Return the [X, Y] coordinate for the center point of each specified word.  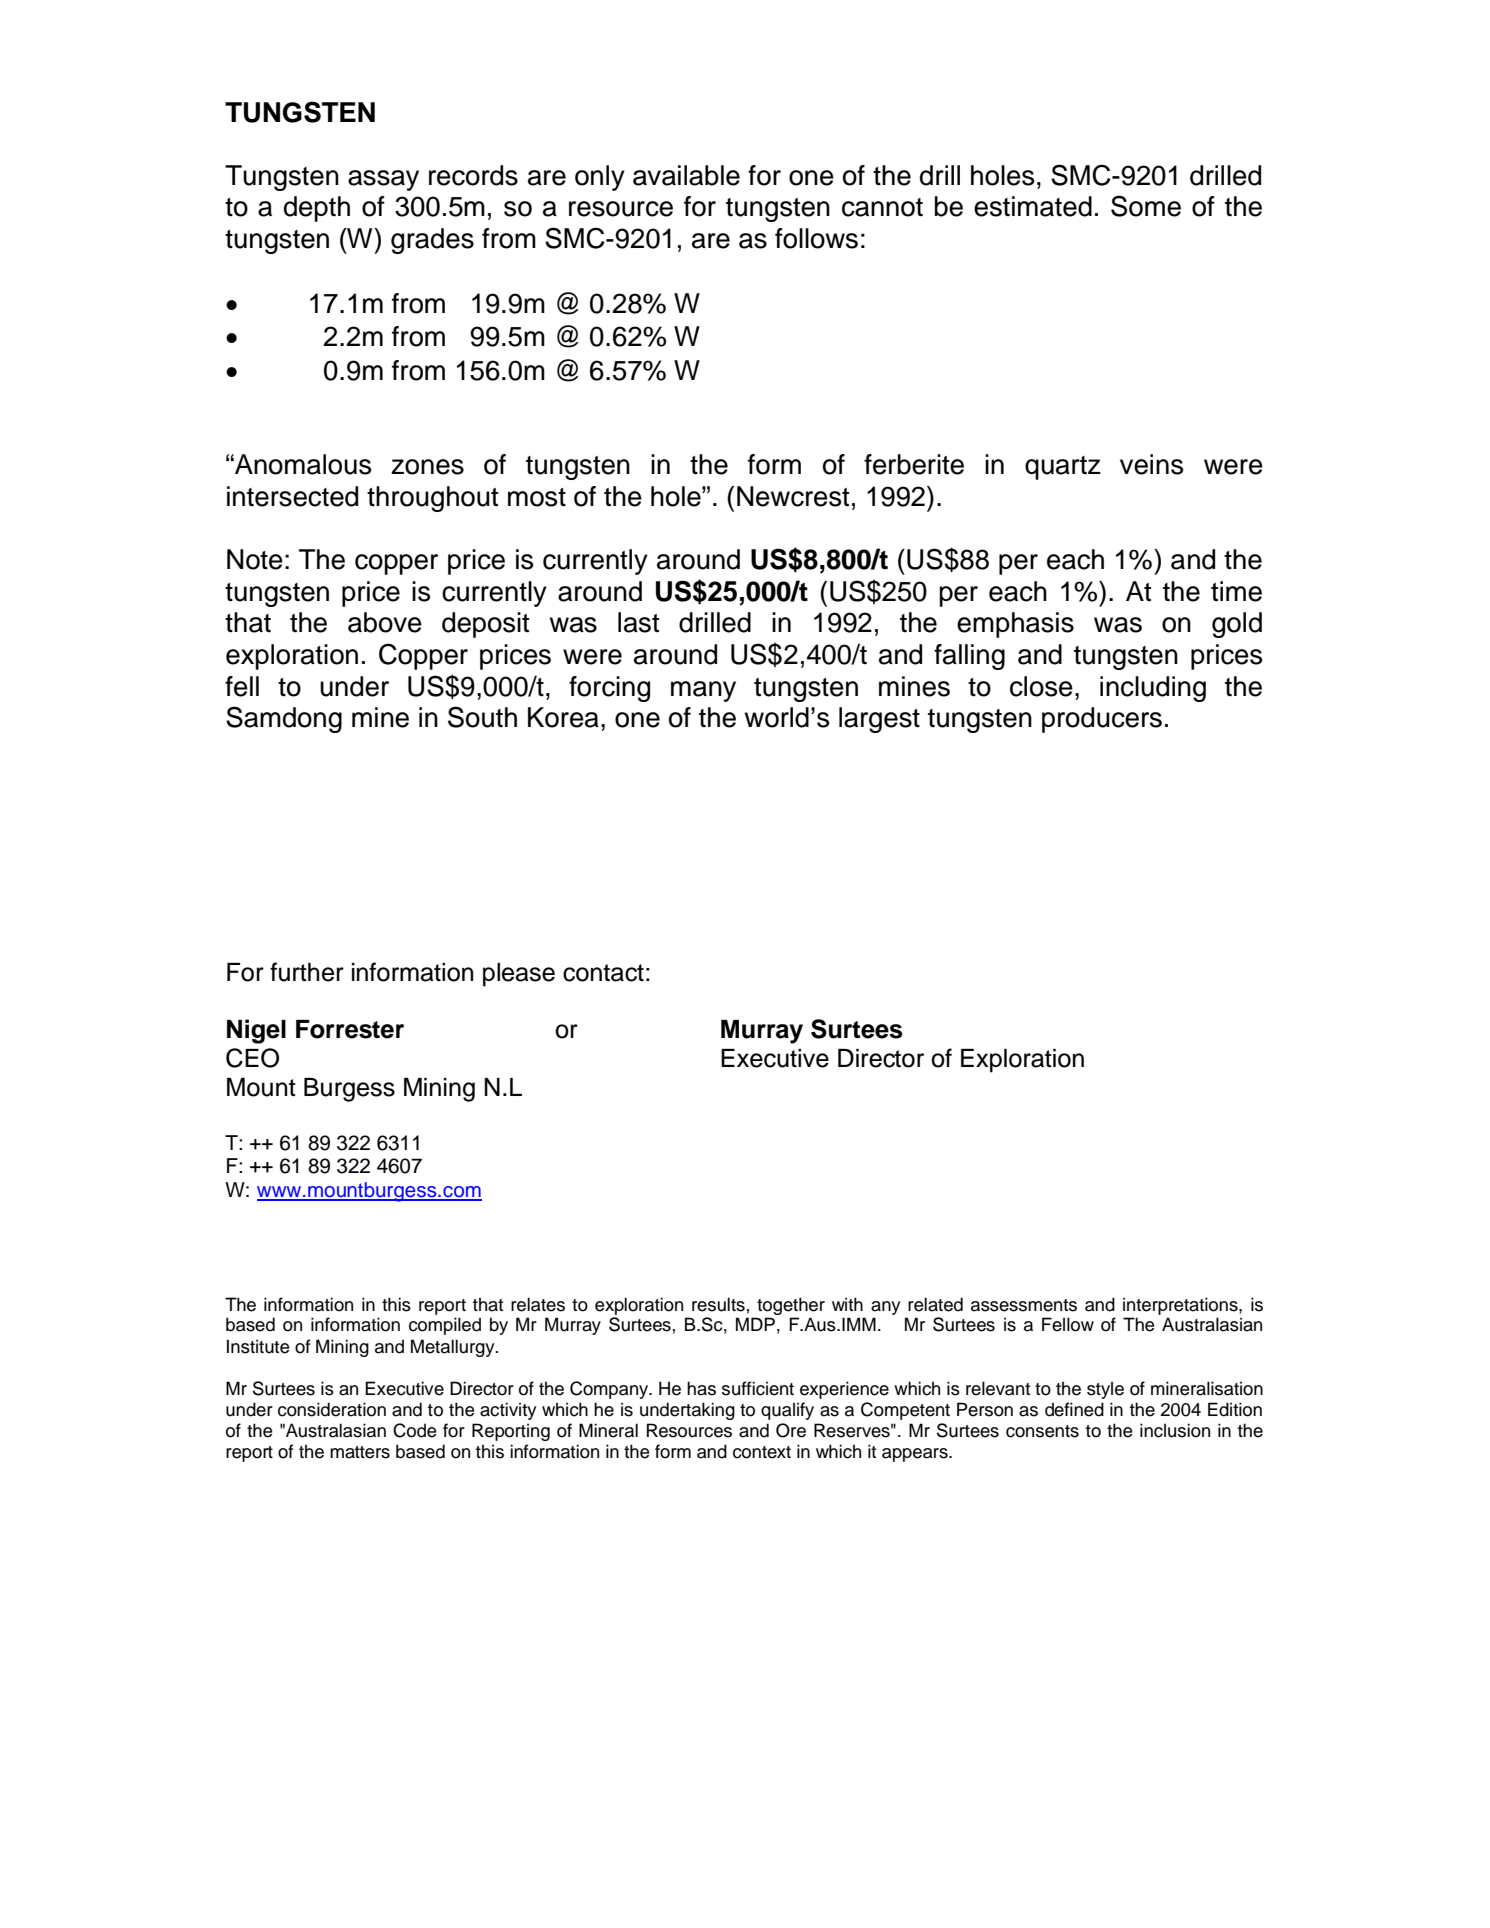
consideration [332, 1409]
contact [603, 973]
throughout [432, 499]
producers [1102, 720]
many [703, 691]
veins [1151, 464]
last [638, 622]
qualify [787, 1411]
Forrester [350, 1029]
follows [816, 238]
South [482, 717]
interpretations [1181, 1306]
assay [383, 180]
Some [1146, 206]
